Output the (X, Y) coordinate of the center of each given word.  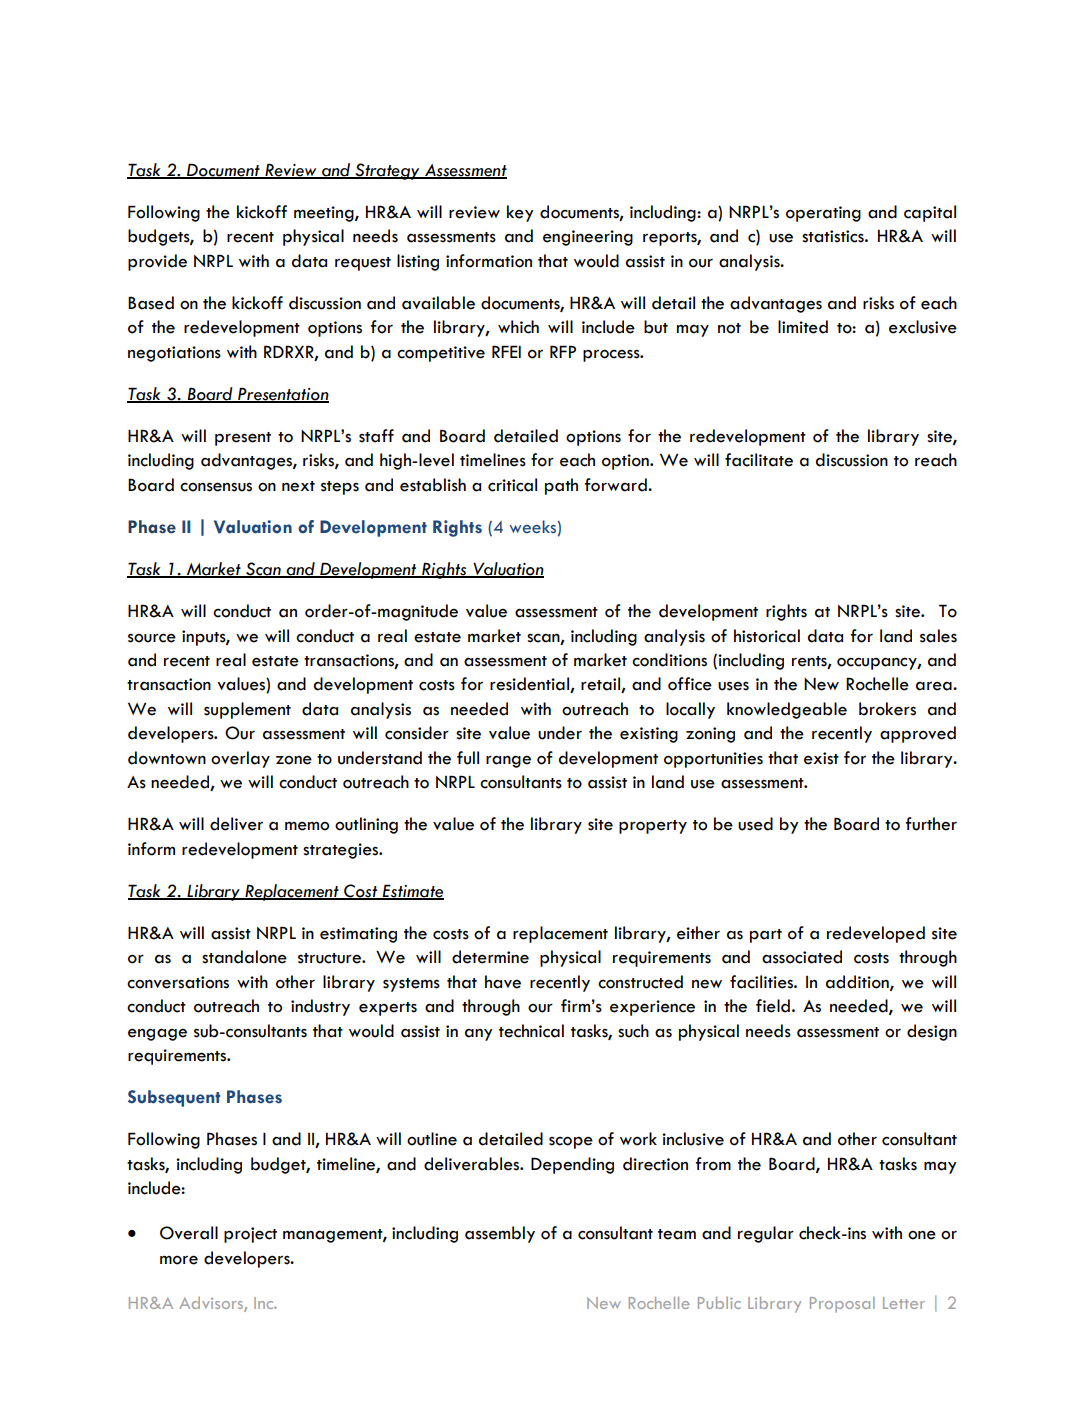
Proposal (842, 1305)
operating (823, 214)
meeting (325, 214)
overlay (240, 759)
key (520, 213)
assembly (500, 1234)
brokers (887, 709)
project (250, 1235)
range (508, 761)
